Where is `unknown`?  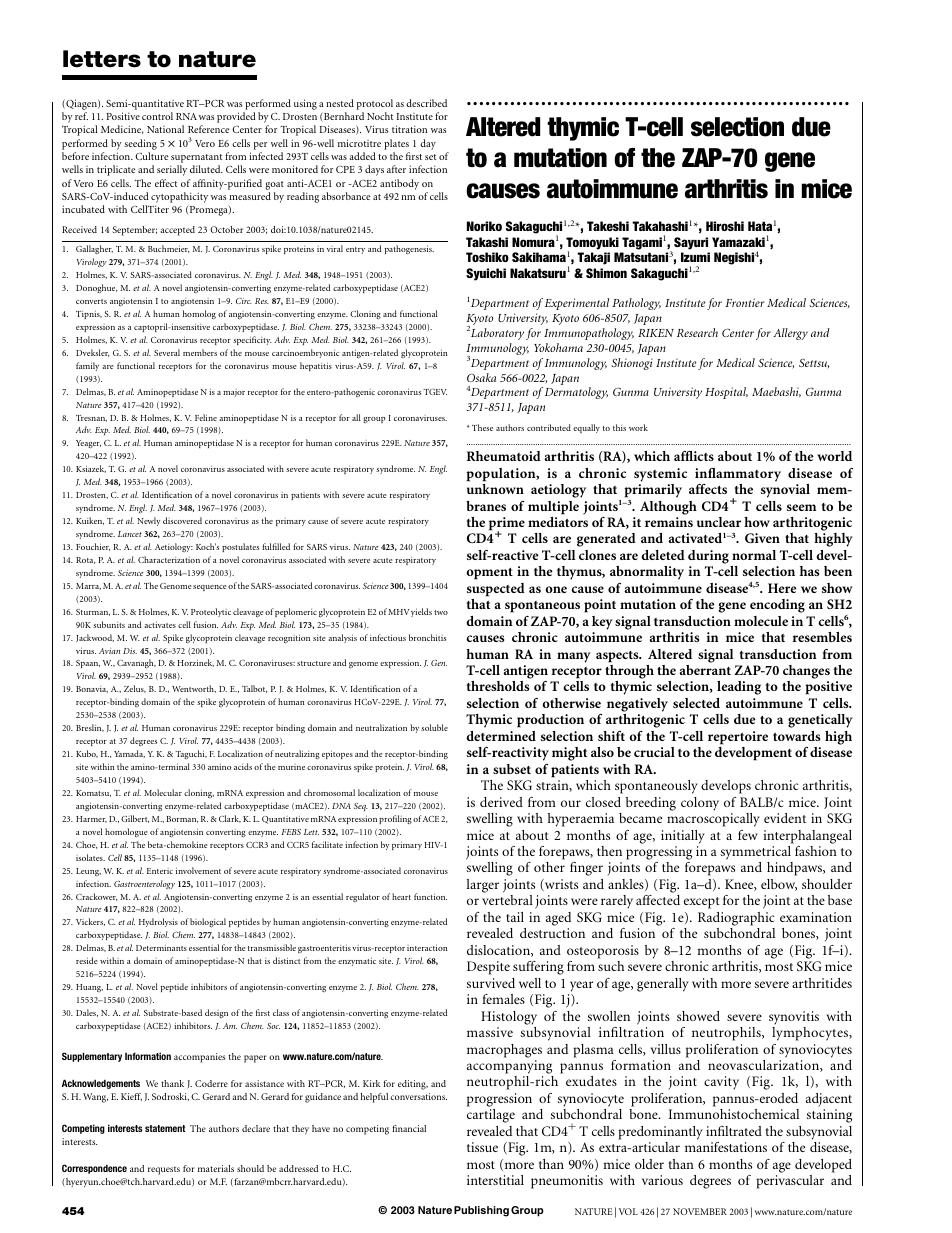 unknown is located at coordinates (495, 489).
